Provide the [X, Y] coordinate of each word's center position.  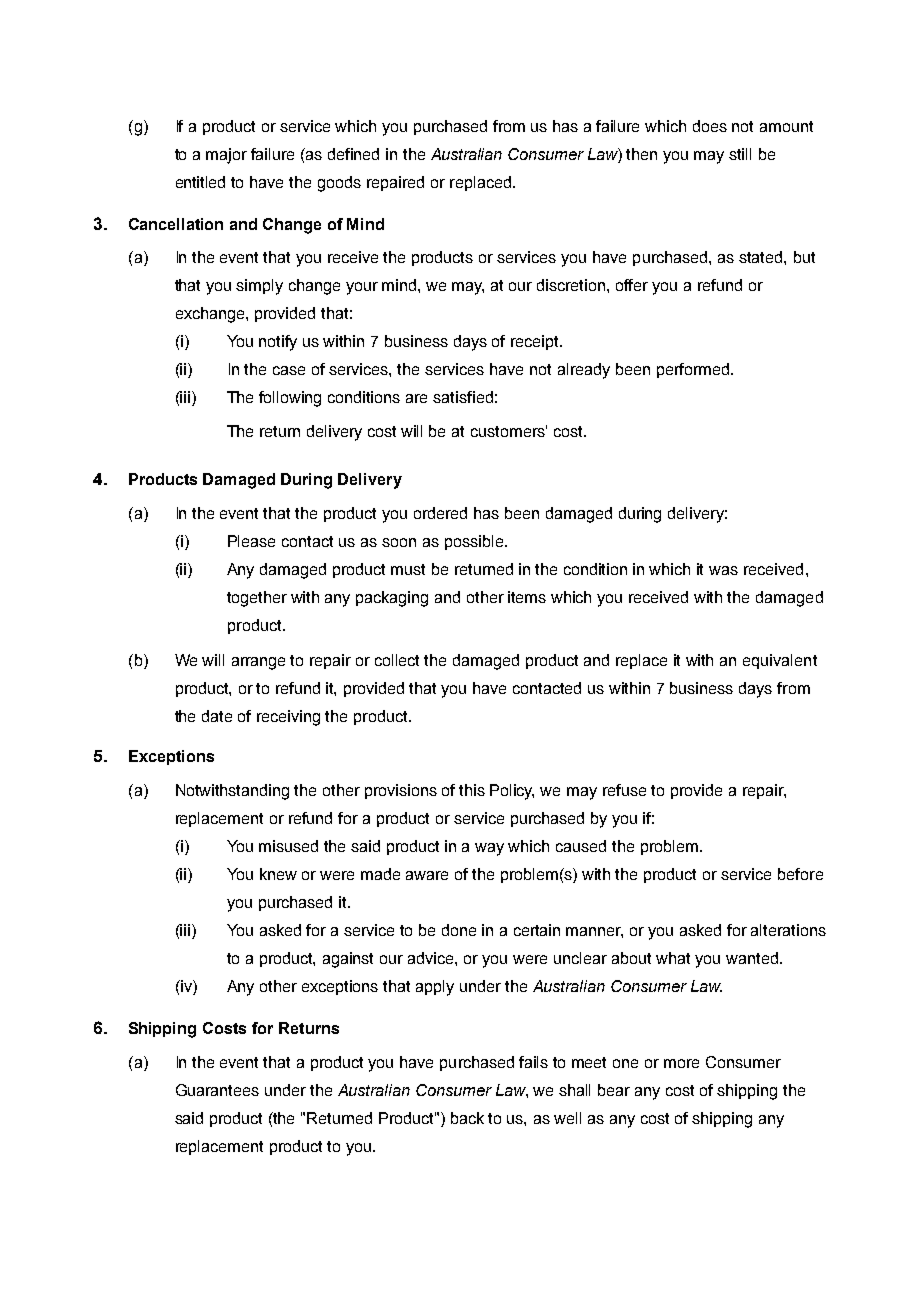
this [472, 790]
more [681, 1063]
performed [694, 370]
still [740, 154]
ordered [440, 513]
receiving [288, 718]
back [467, 1118]
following [290, 399]
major [226, 156]
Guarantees [217, 1090]
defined [353, 154]
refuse [624, 790]
